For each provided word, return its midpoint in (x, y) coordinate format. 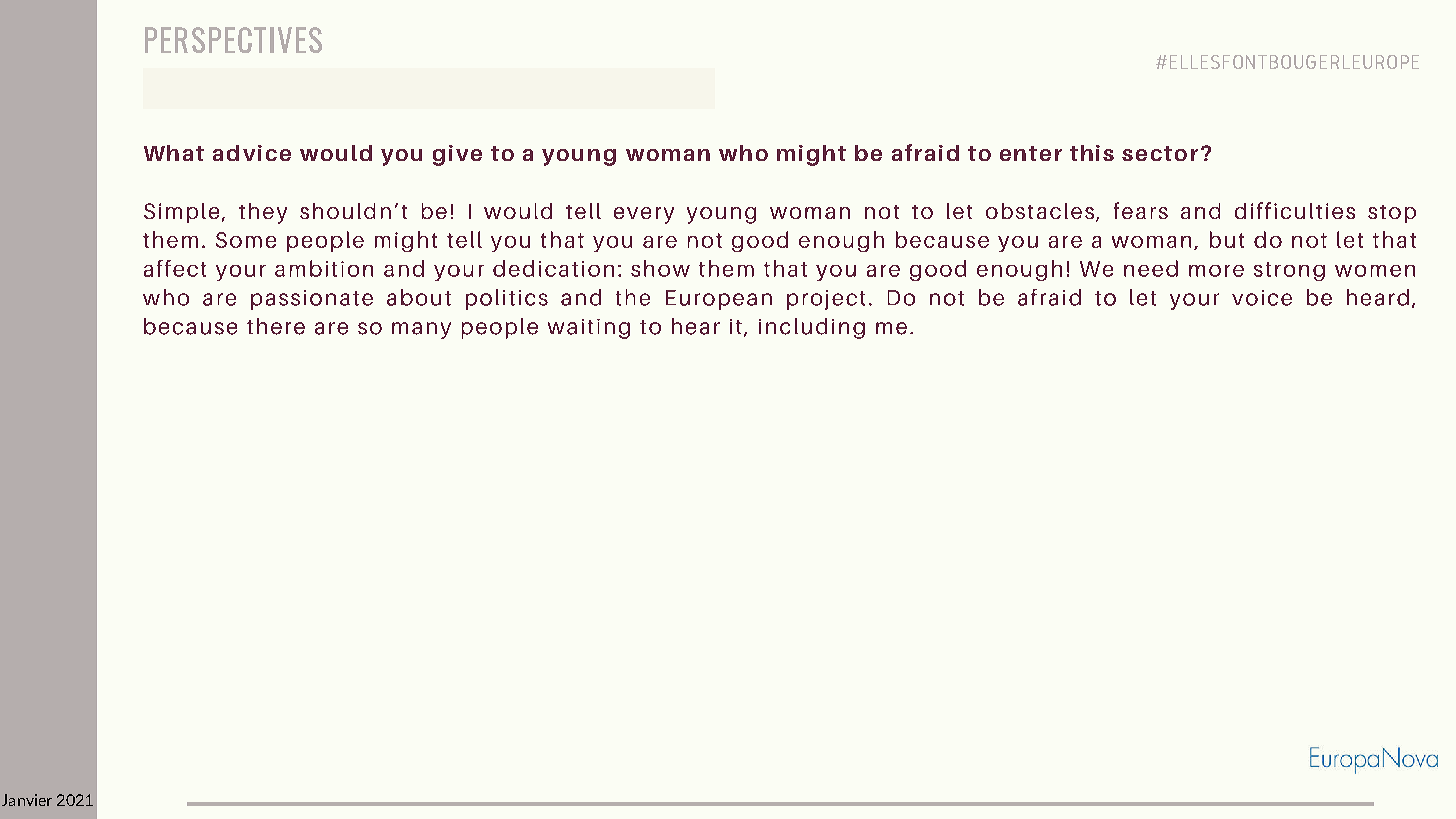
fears (1141, 210)
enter (1031, 153)
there (276, 326)
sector (1160, 153)
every (644, 215)
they (263, 213)
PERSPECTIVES (233, 40)
